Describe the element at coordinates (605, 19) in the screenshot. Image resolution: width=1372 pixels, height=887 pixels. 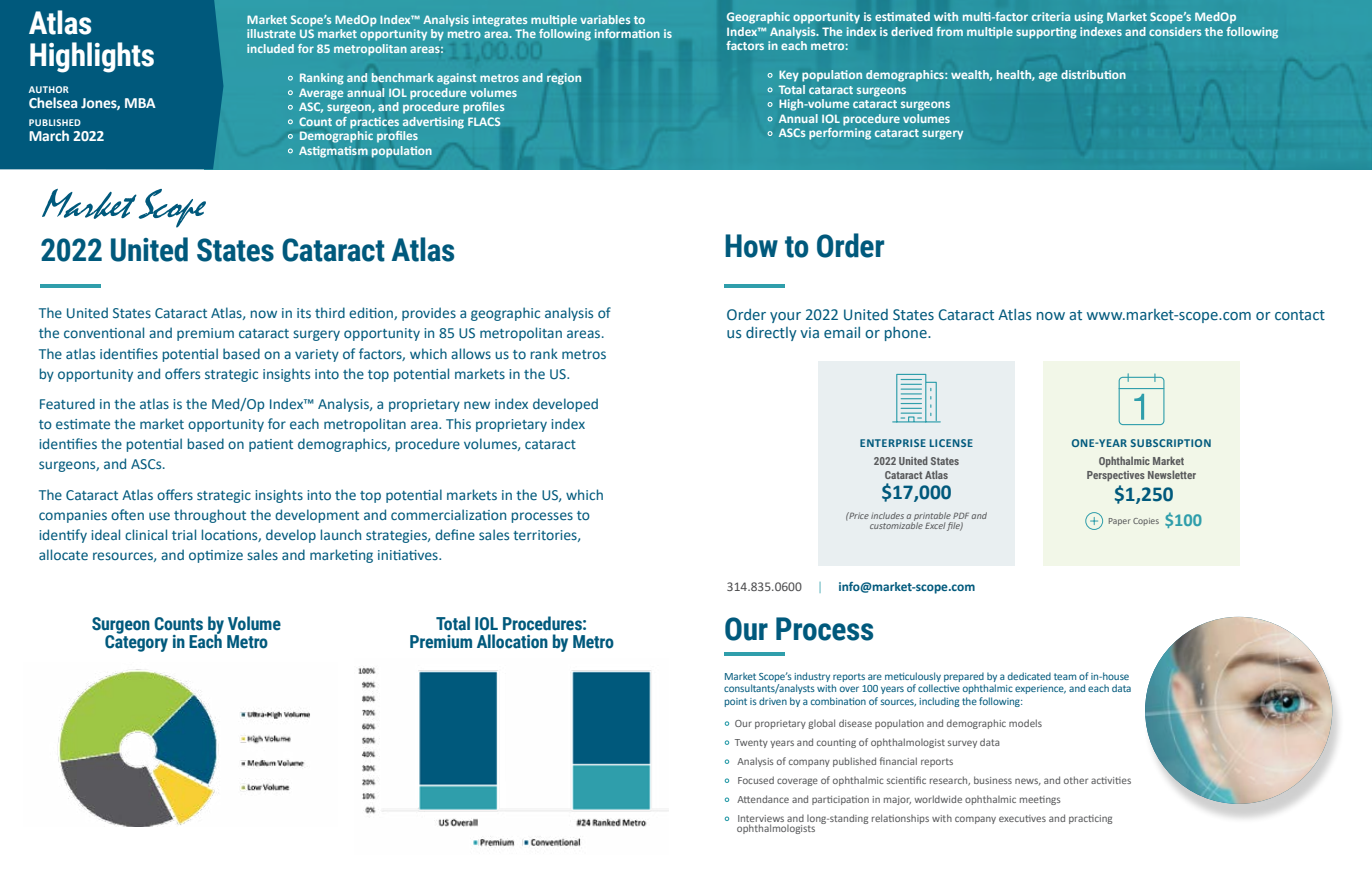
I see `variables` at that location.
